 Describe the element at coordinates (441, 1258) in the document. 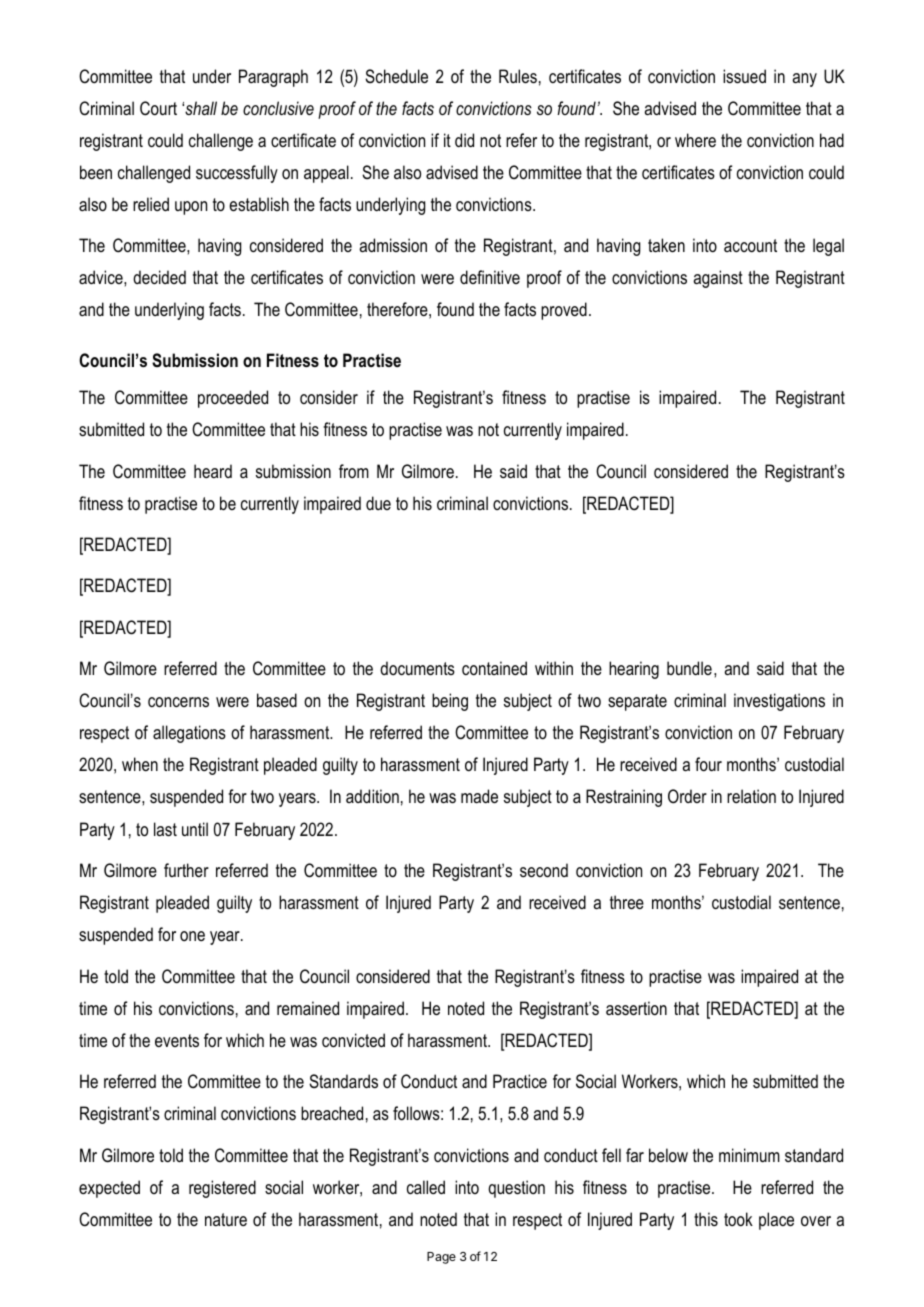

I see `Page` at that location.
